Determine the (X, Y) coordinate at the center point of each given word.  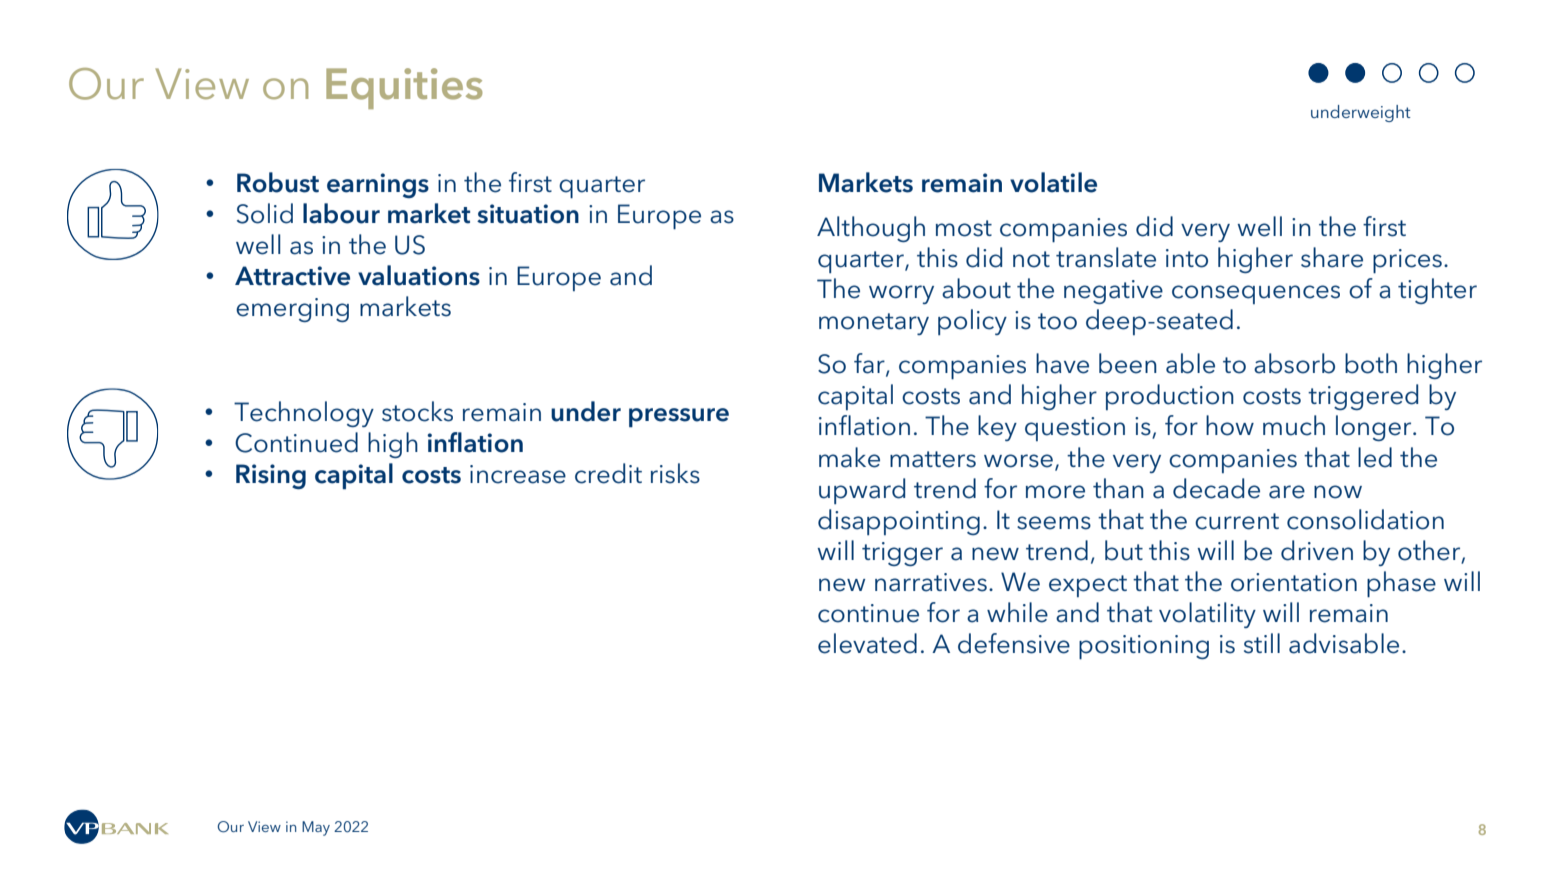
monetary (874, 324)
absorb (1294, 363)
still (1262, 643)
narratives (931, 582)
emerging (292, 310)
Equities (404, 88)
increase (518, 474)
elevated (867, 643)
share (1332, 257)
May (316, 828)
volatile (1053, 182)
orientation (1294, 582)
